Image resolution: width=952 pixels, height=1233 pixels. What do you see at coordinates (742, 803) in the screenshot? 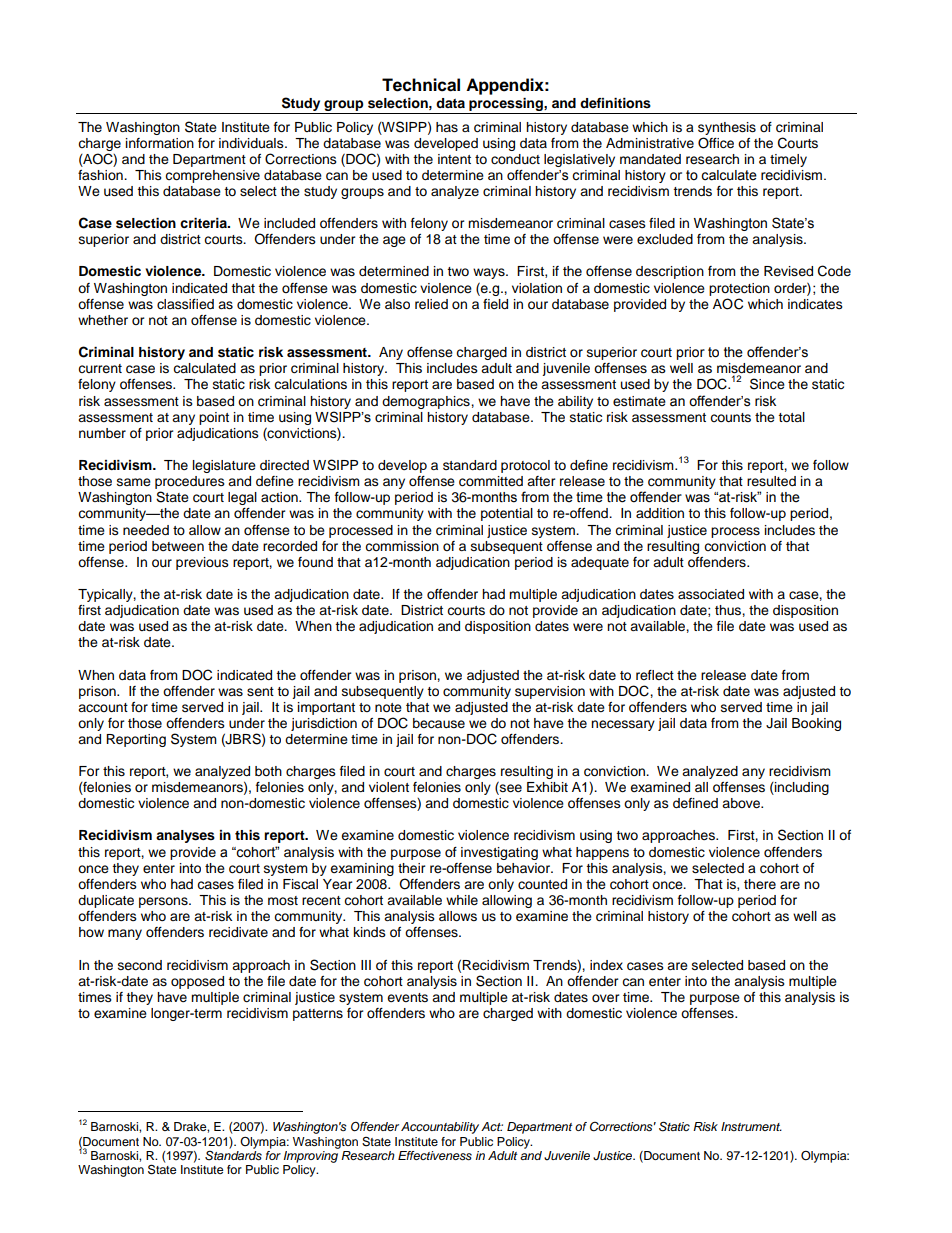
I see `above` at bounding box center [742, 803].
